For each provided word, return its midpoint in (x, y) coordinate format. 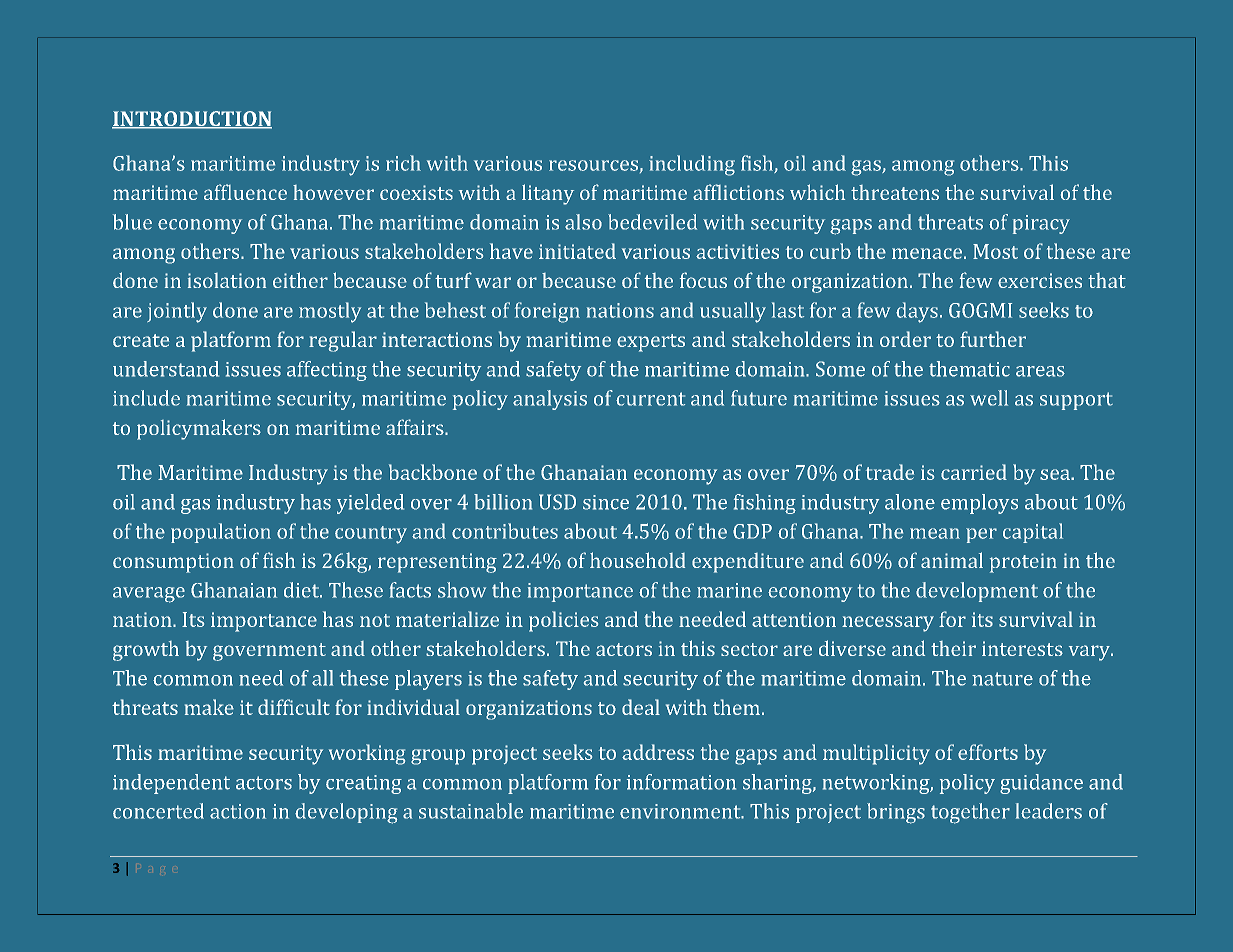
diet (302, 590)
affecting (327, 371)
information (681, 782)
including (692, 165)
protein (1023, 563)
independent (171, 784)
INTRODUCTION (192, 119)
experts (651, 343)
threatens (895, 192)
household (637, 560)
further (993, 339)
